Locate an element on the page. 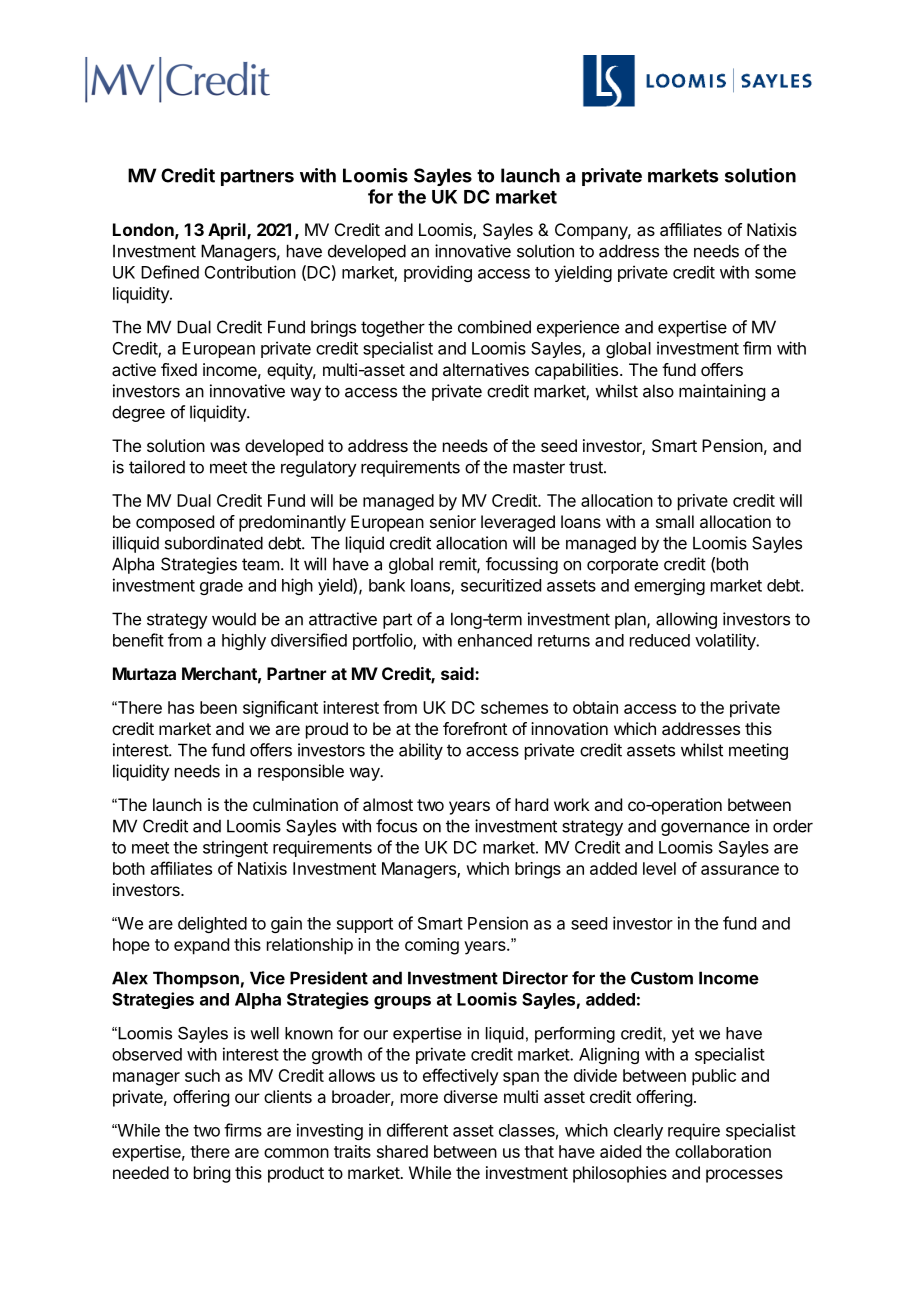  different is located at coordinates (417, 1130).
